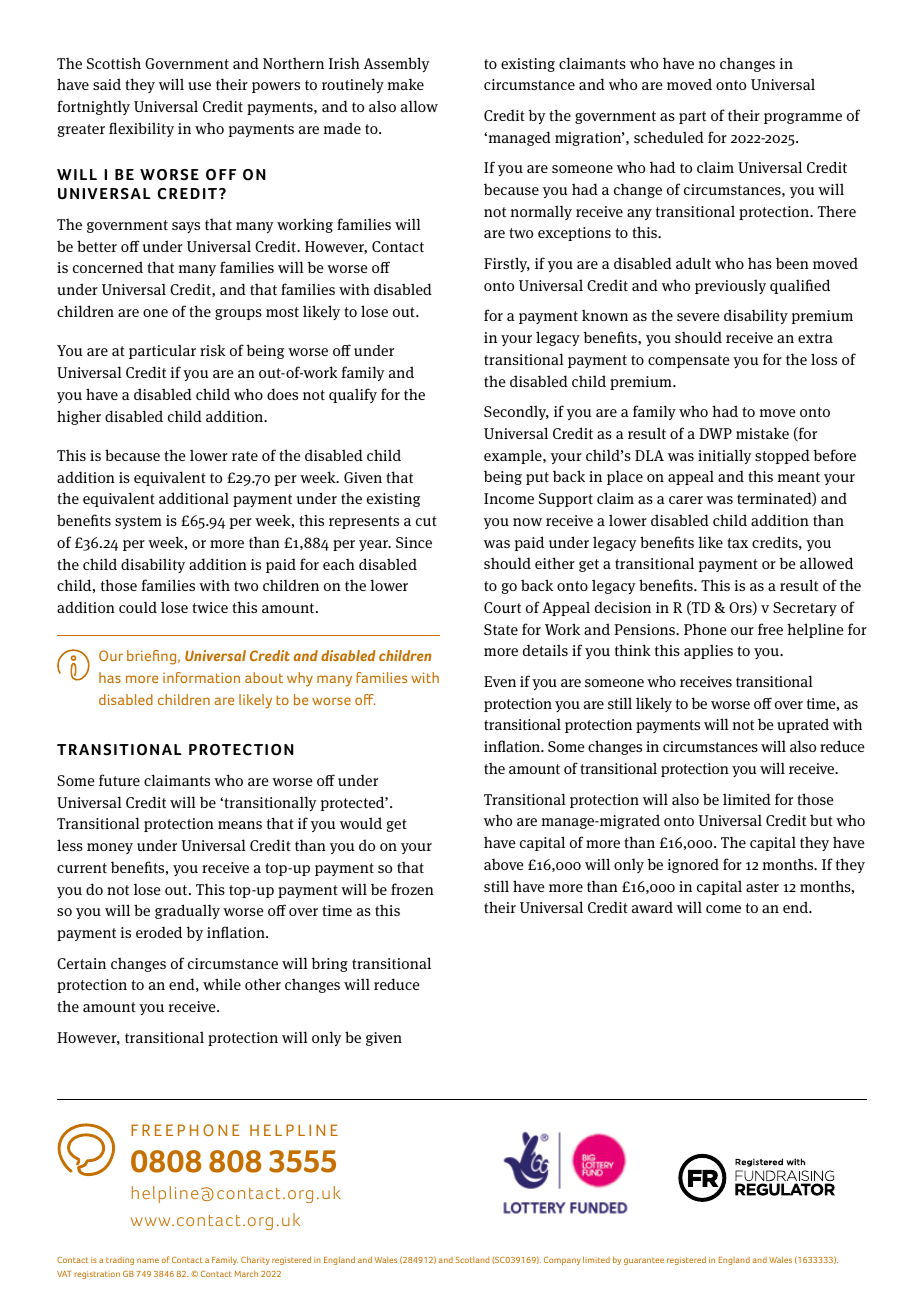  What do you see at coordinates (406, 84) in the screenshot?
I see `make` at bounding box center [406, 84].
